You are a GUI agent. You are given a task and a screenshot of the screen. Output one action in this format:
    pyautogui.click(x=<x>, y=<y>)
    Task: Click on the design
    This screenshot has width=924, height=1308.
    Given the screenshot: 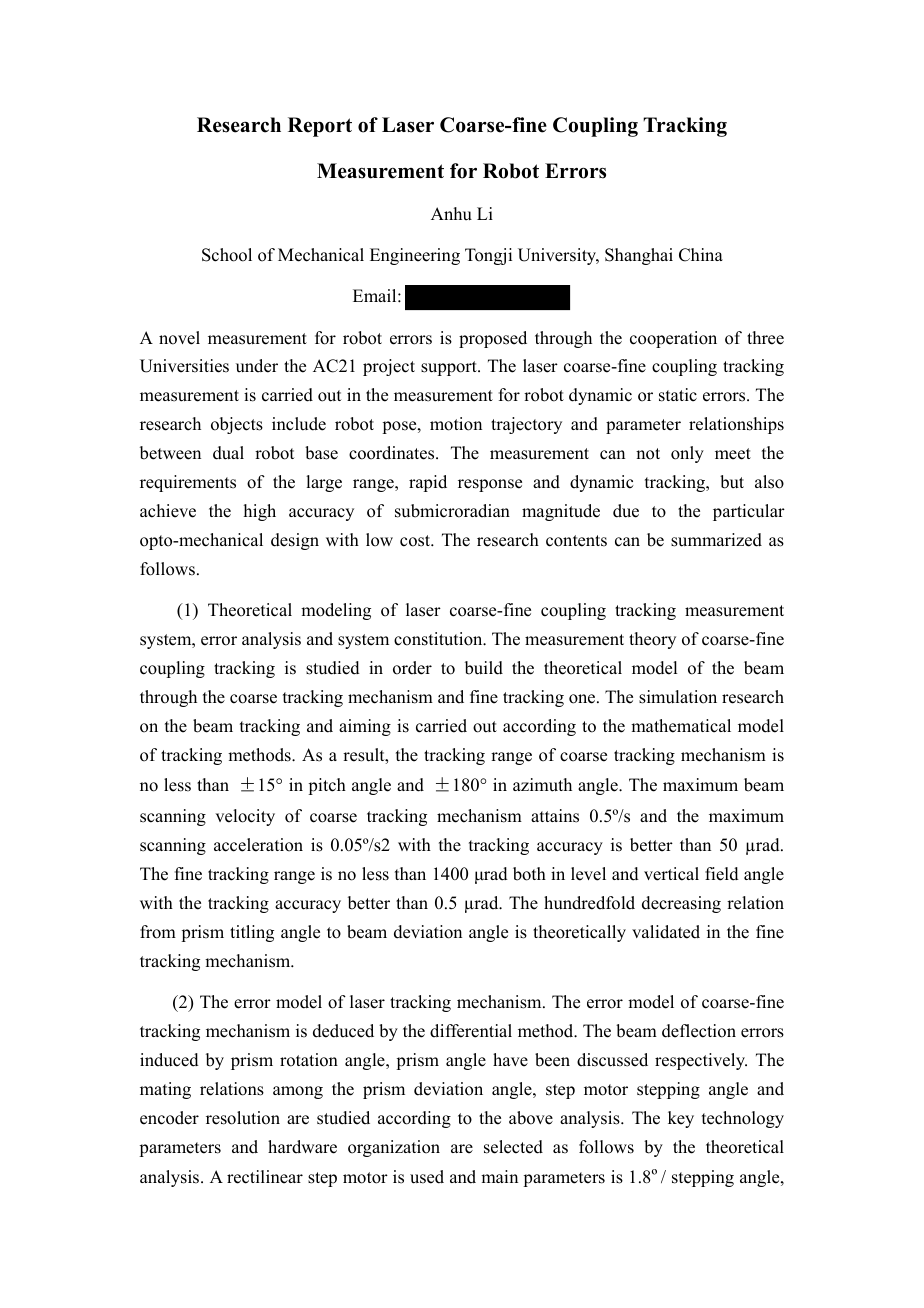 What is the action you would take?
    pyautogui.click(x=295, y=541)
